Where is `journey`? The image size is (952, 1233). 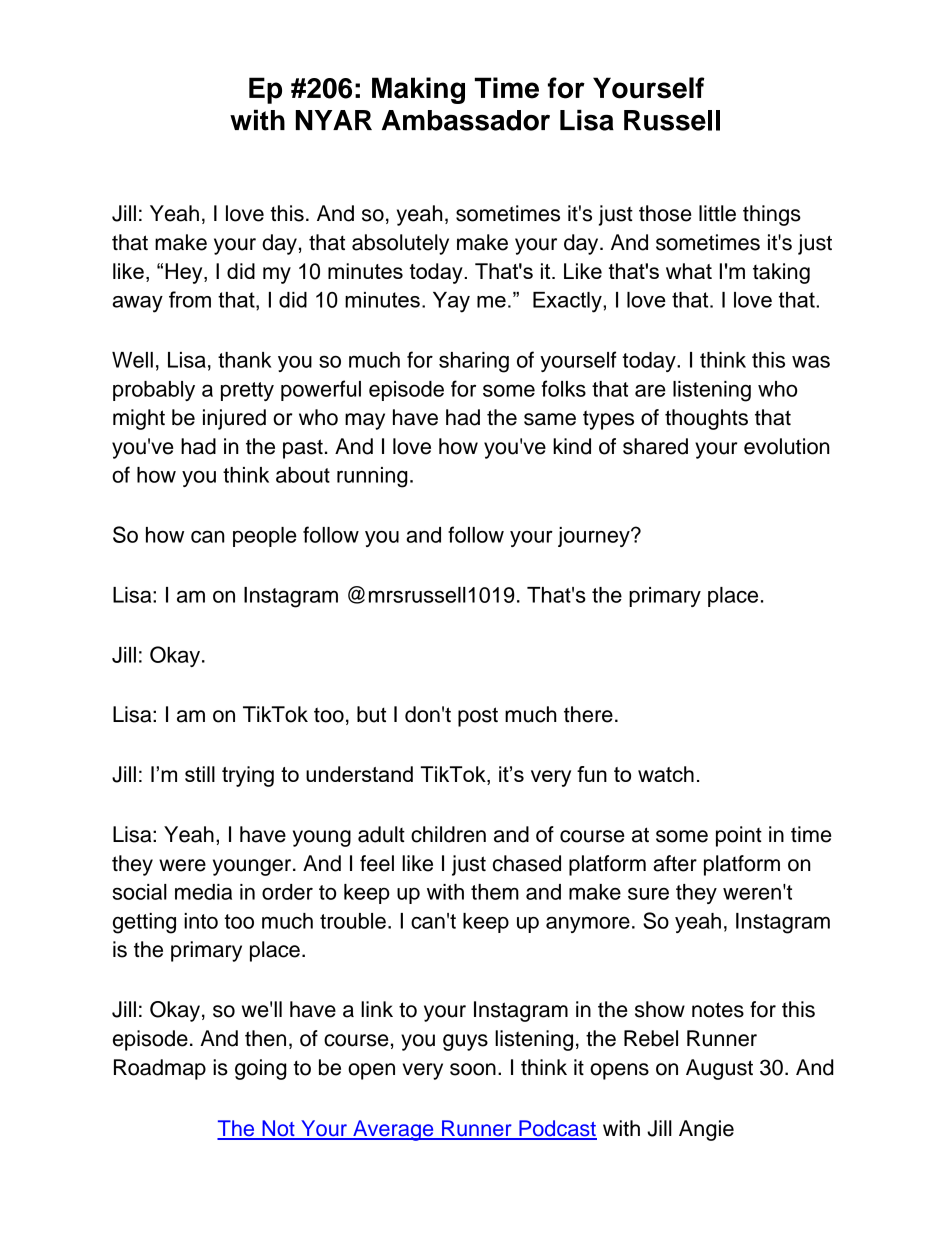 journey is located at coordinates (595, 537).
